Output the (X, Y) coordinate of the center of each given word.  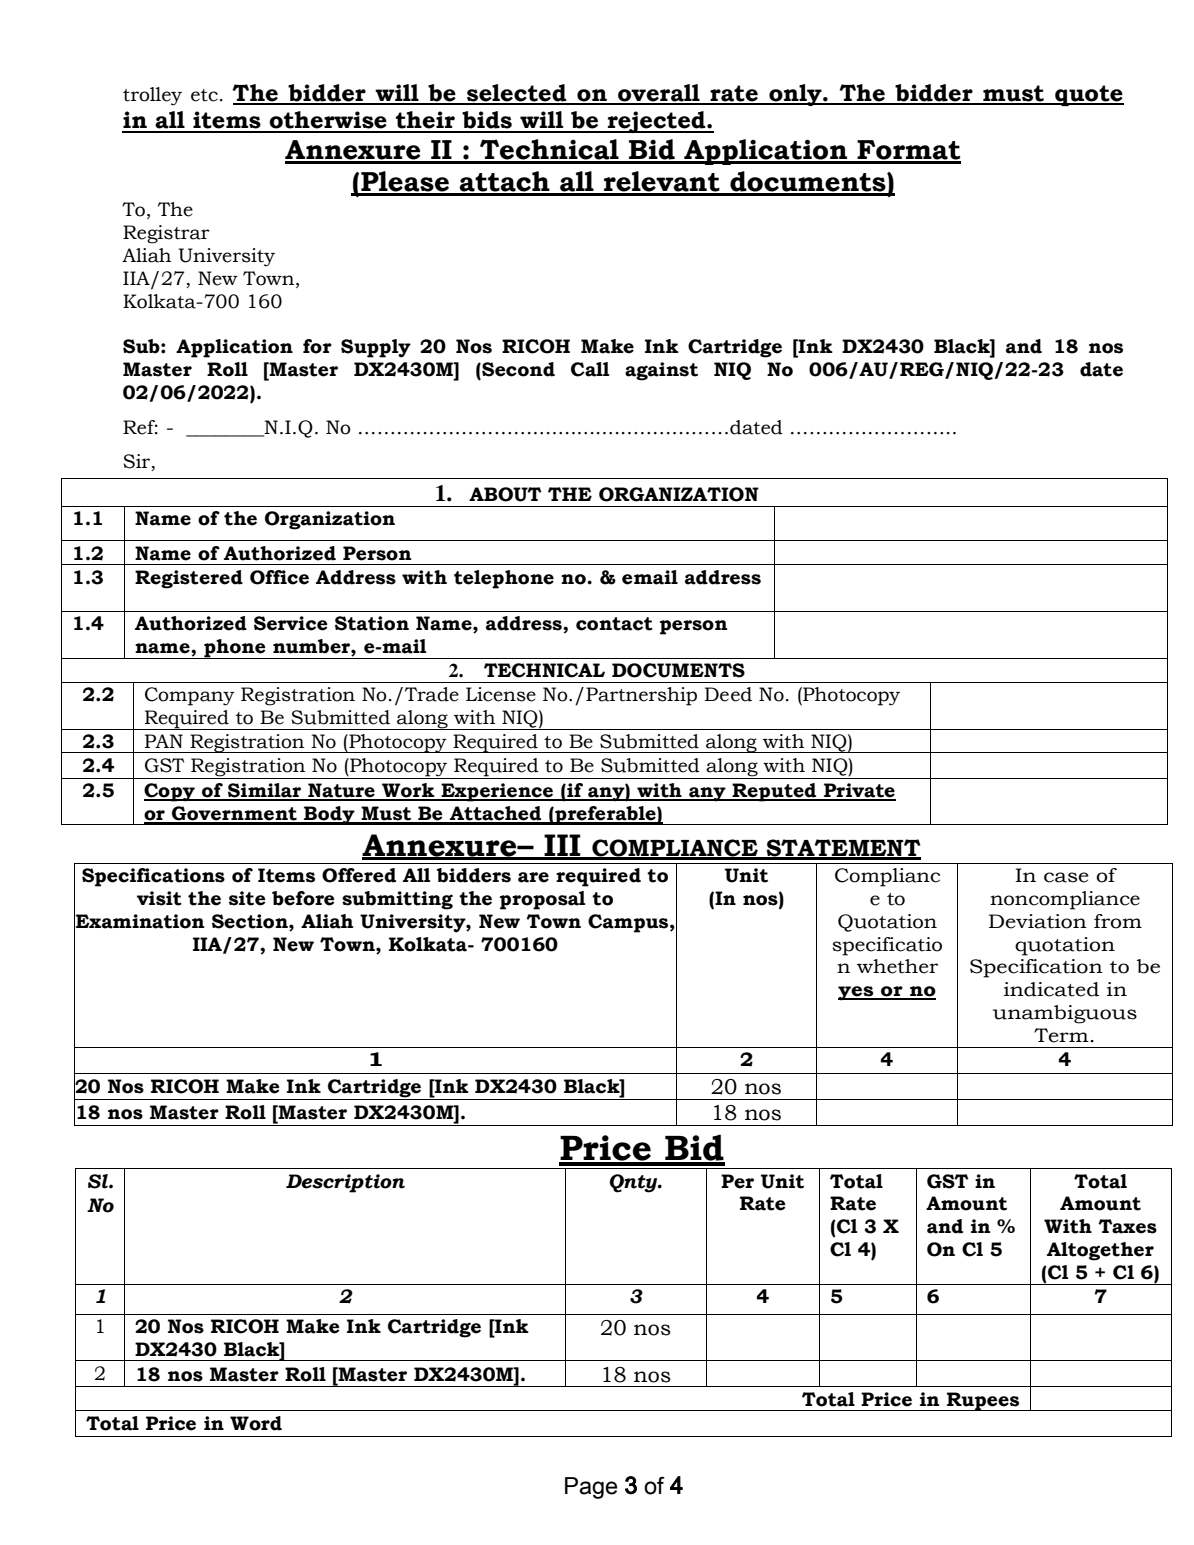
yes (857, 993)
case (1066, 877)
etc (204, 95)
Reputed (774, 792)
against (661, 371)
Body (329, 815)
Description (345, 1183)
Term (1062, 1035)
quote (1088, 95)
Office (279, 577)
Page (591, 1488)
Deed (728, 694)
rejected (657, 122)
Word (256, 1423)
